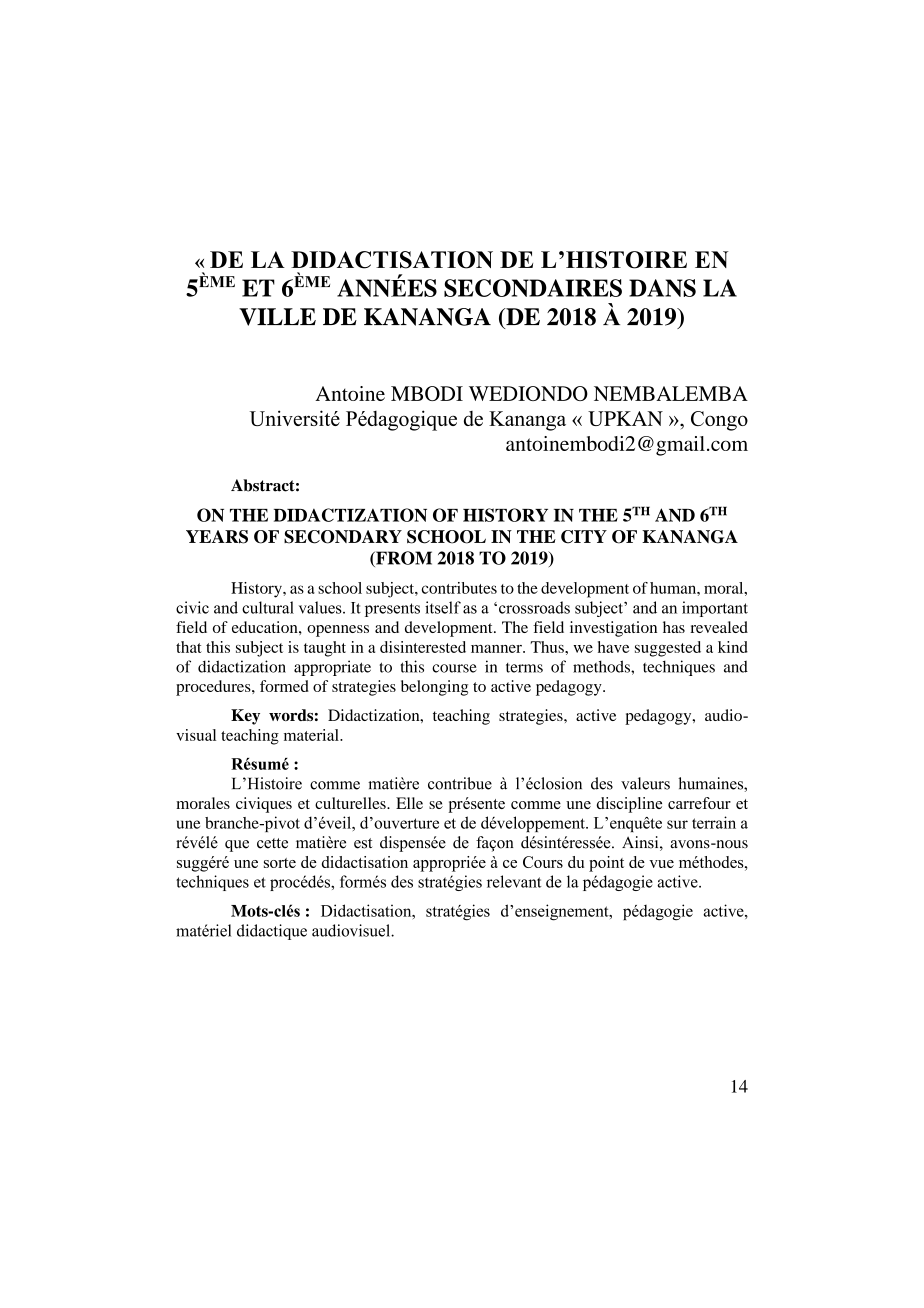  Describe the element at coordinates (602, 666) in the screenshot. I see `methods` at that location.
